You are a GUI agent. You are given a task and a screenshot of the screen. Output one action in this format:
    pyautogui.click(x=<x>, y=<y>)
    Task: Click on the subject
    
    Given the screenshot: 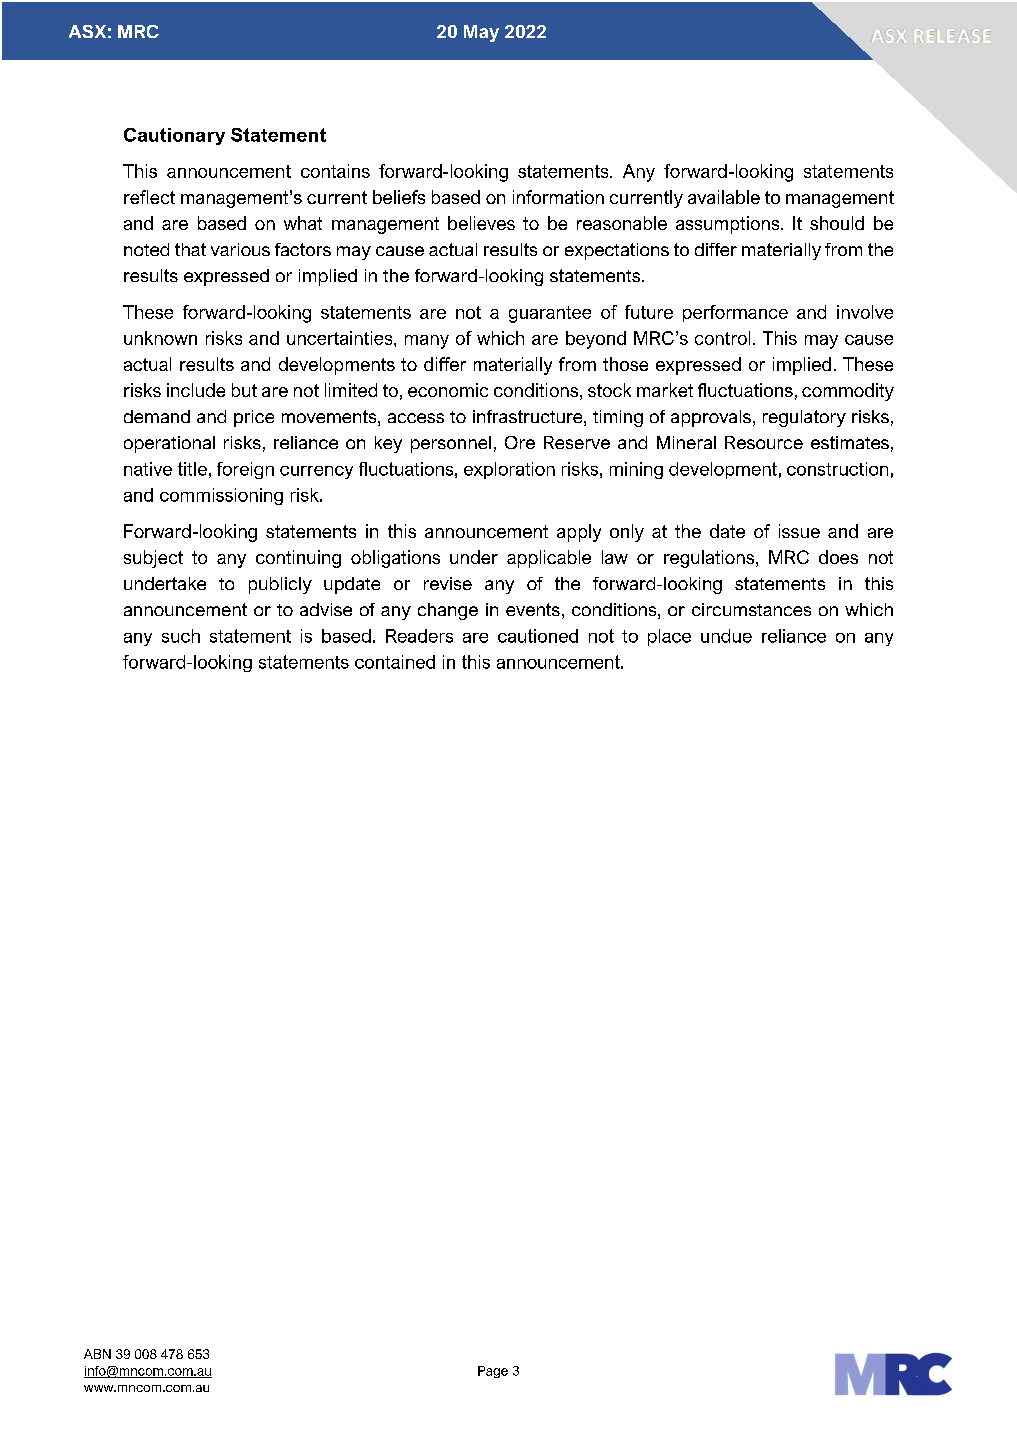 What is the action you would take?
    pyautogui.click(x=153, y=559)
